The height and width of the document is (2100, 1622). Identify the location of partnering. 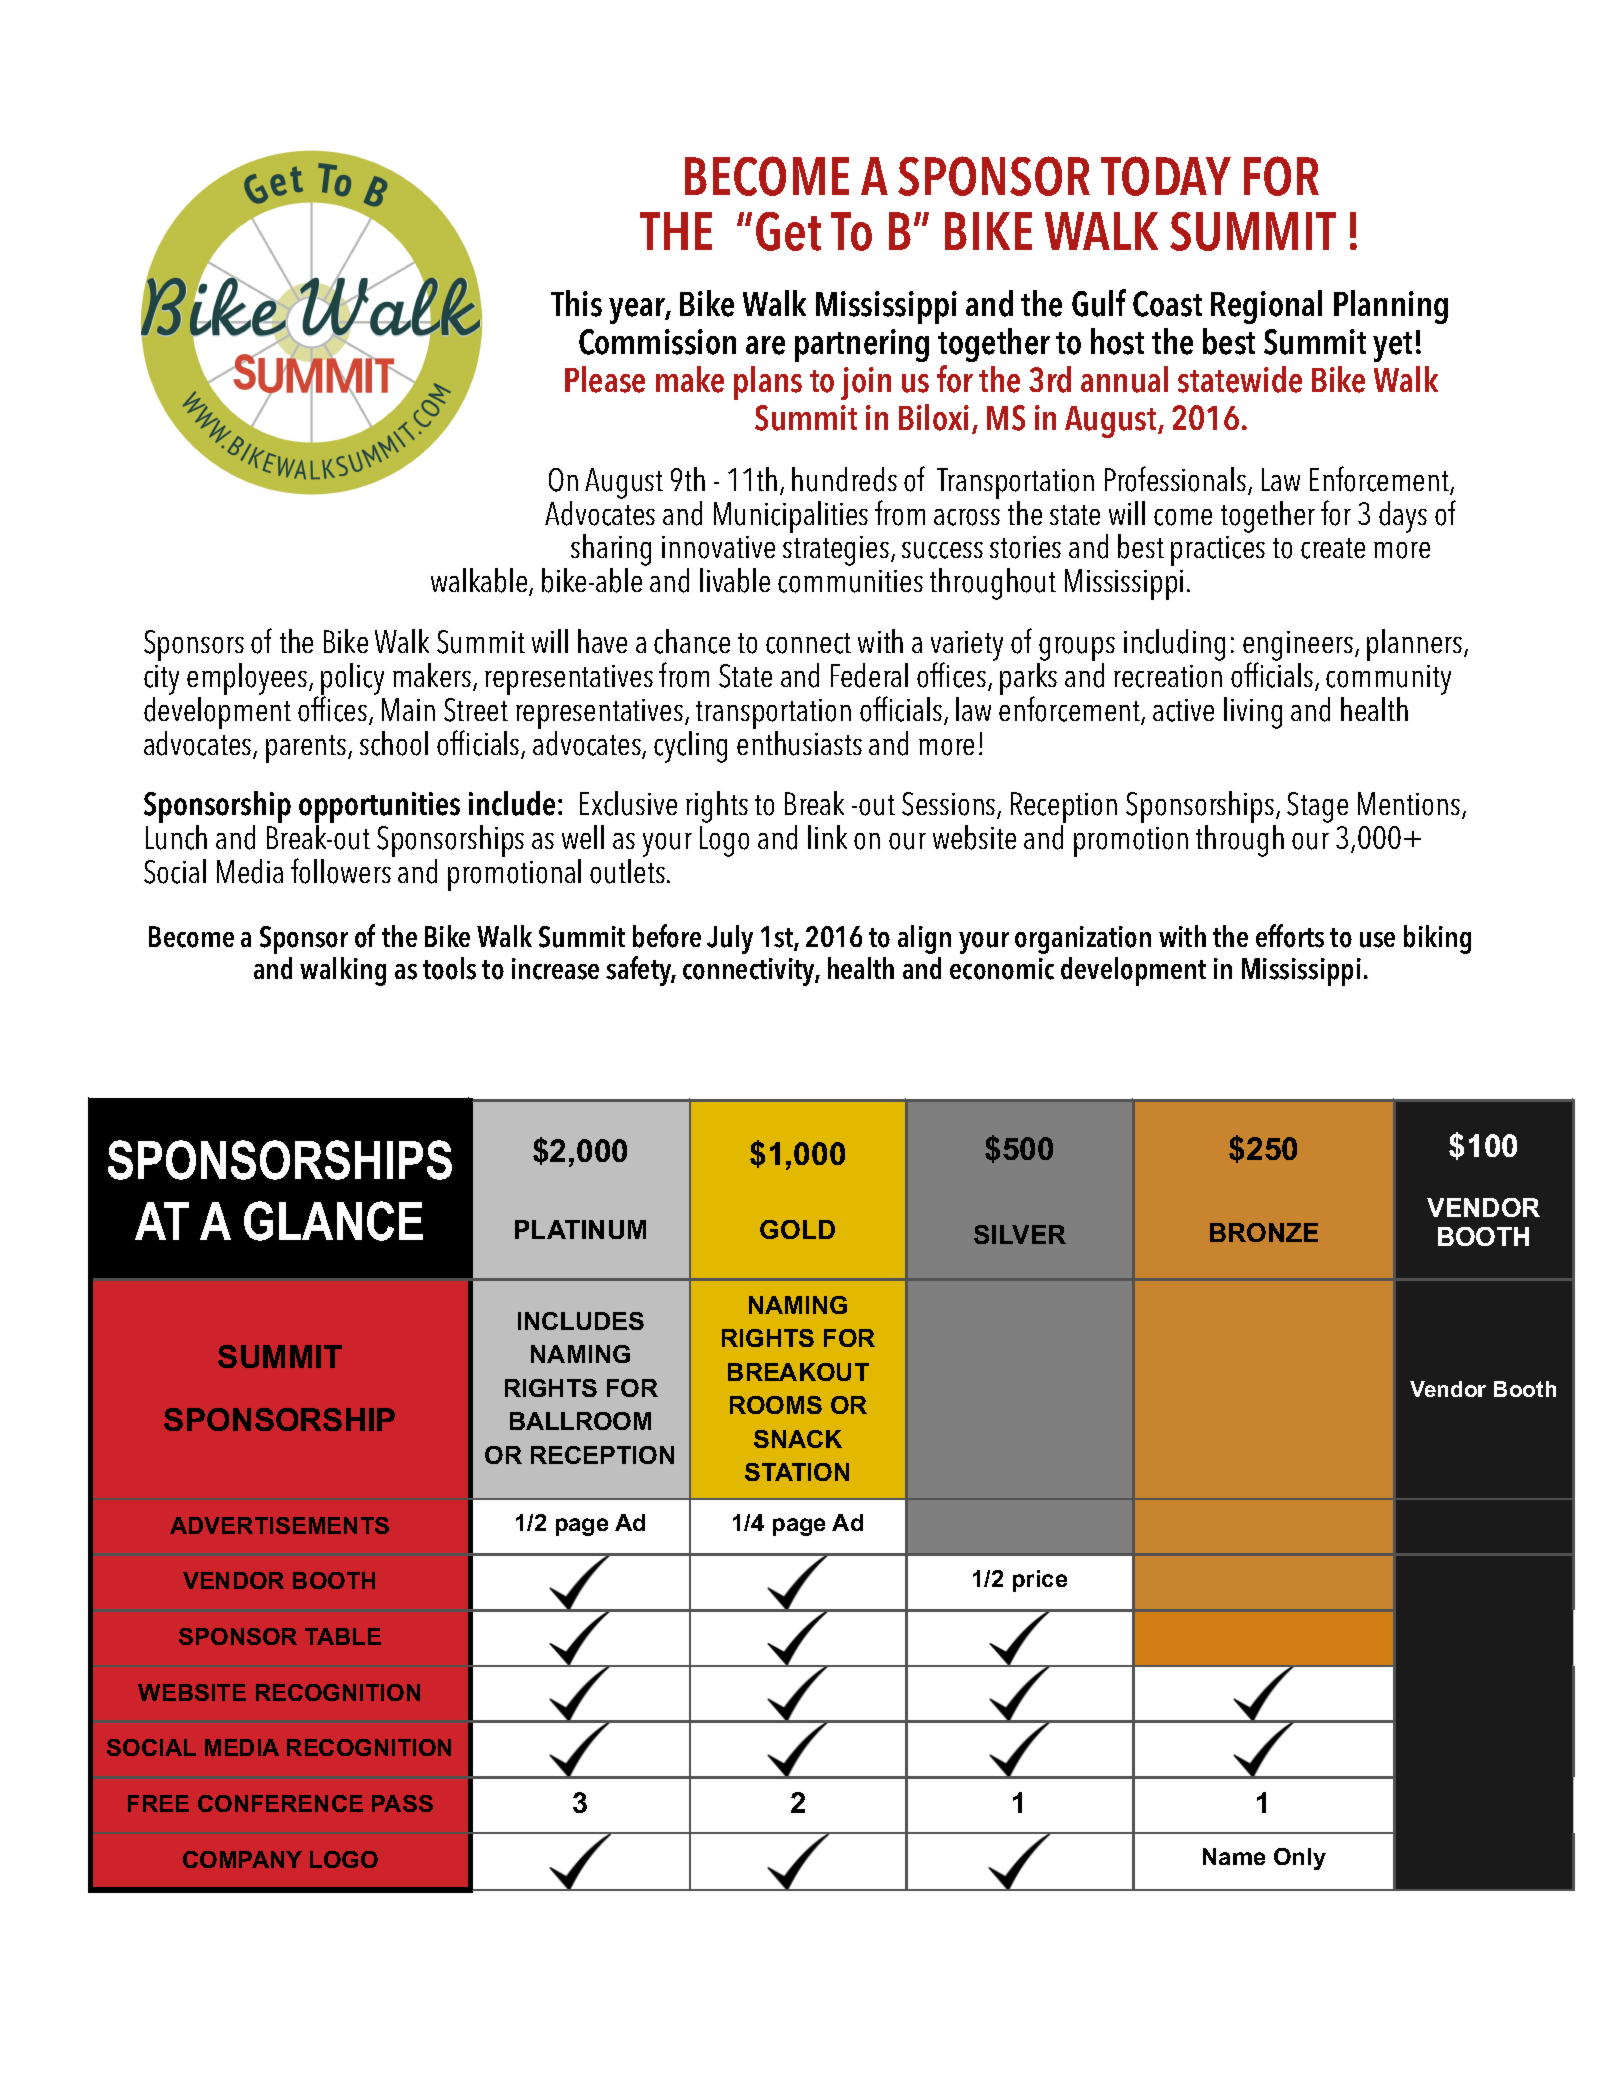
(862, 345).
